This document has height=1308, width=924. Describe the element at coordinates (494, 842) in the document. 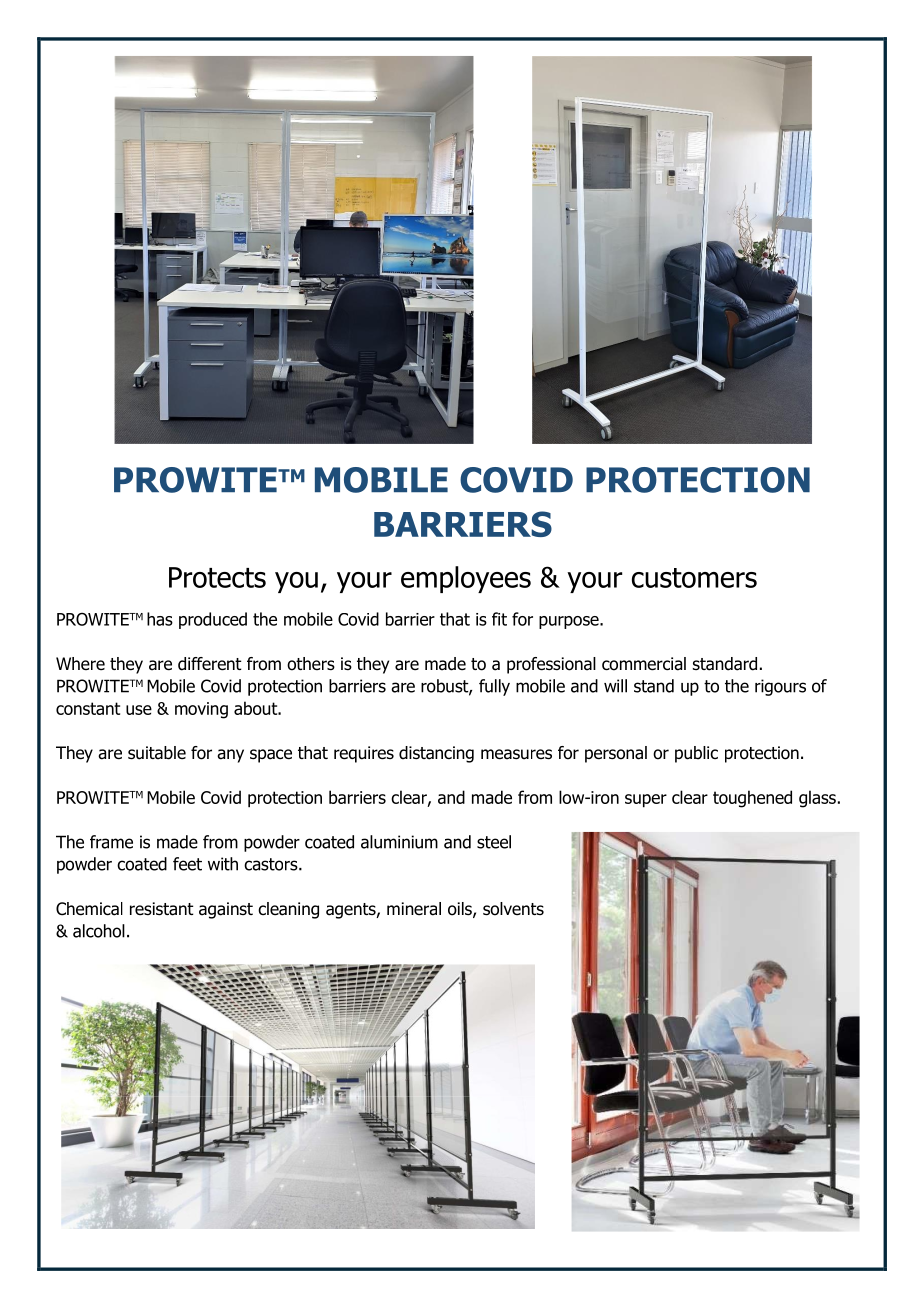

I see `steel` at that location.
